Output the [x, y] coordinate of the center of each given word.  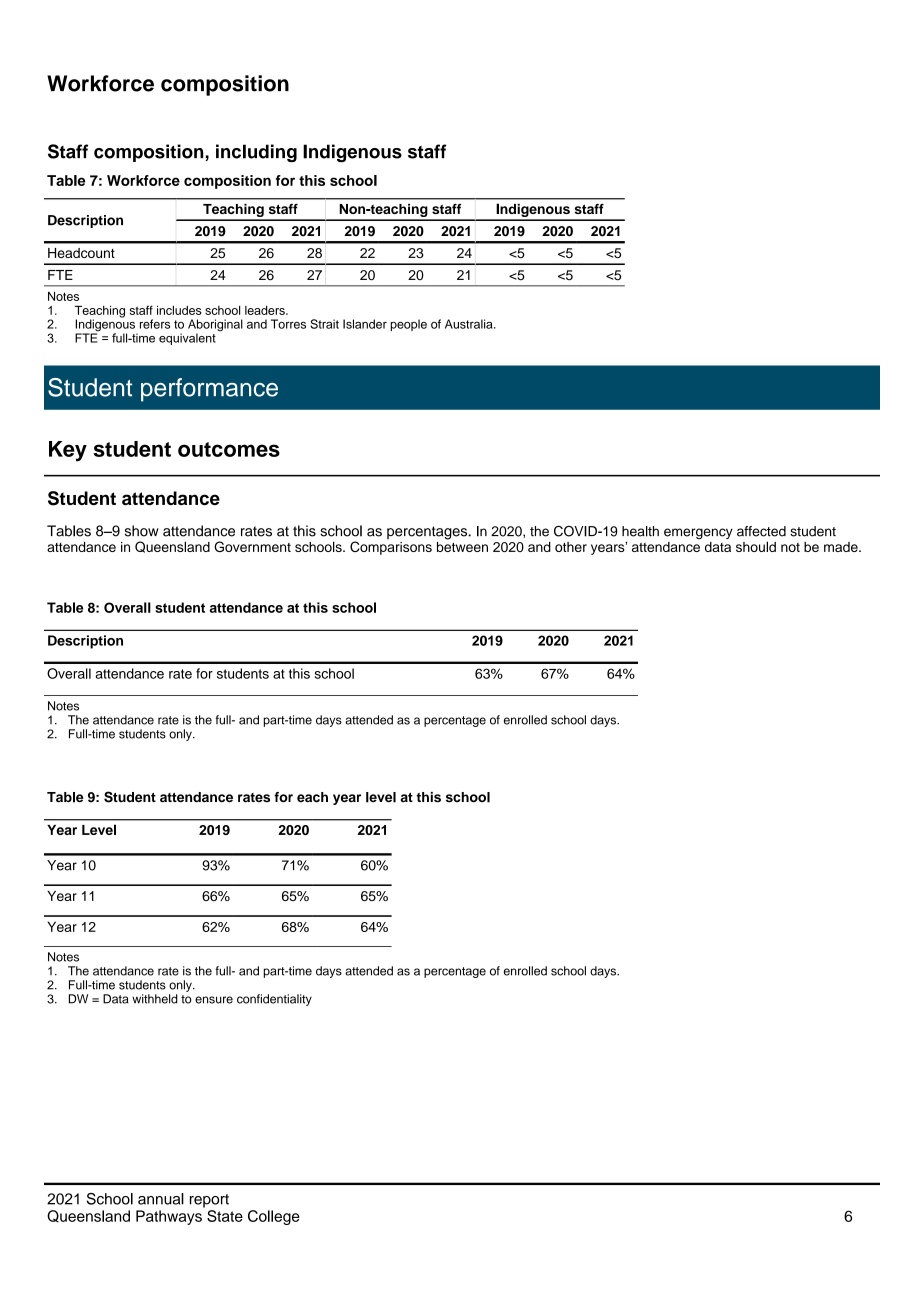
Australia [470, 324]
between [462, 545]
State [225, 1216]
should [756, 546]
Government [252, 546]
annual [161, 1199]
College [274, 1217]
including [256, 153]
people [408, 325]
